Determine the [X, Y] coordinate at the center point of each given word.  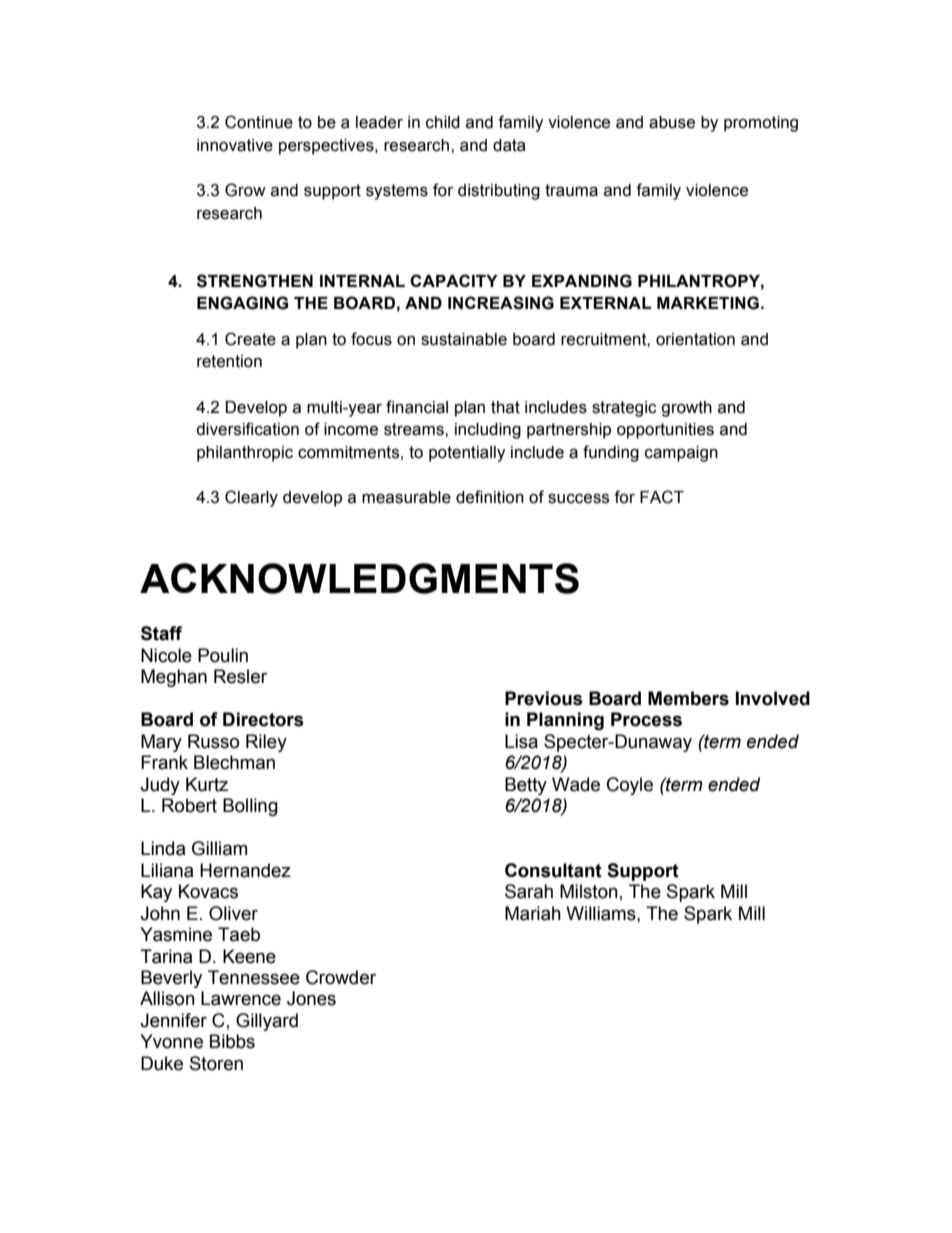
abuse [672, 122]
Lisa [521, 741]
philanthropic [245, 454]
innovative [235, 145]
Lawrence [241, 998]
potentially [467, 454]
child [443, 122]
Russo [213, 741]
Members [688, 698]
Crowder [341, 977]
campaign [681, 454]
